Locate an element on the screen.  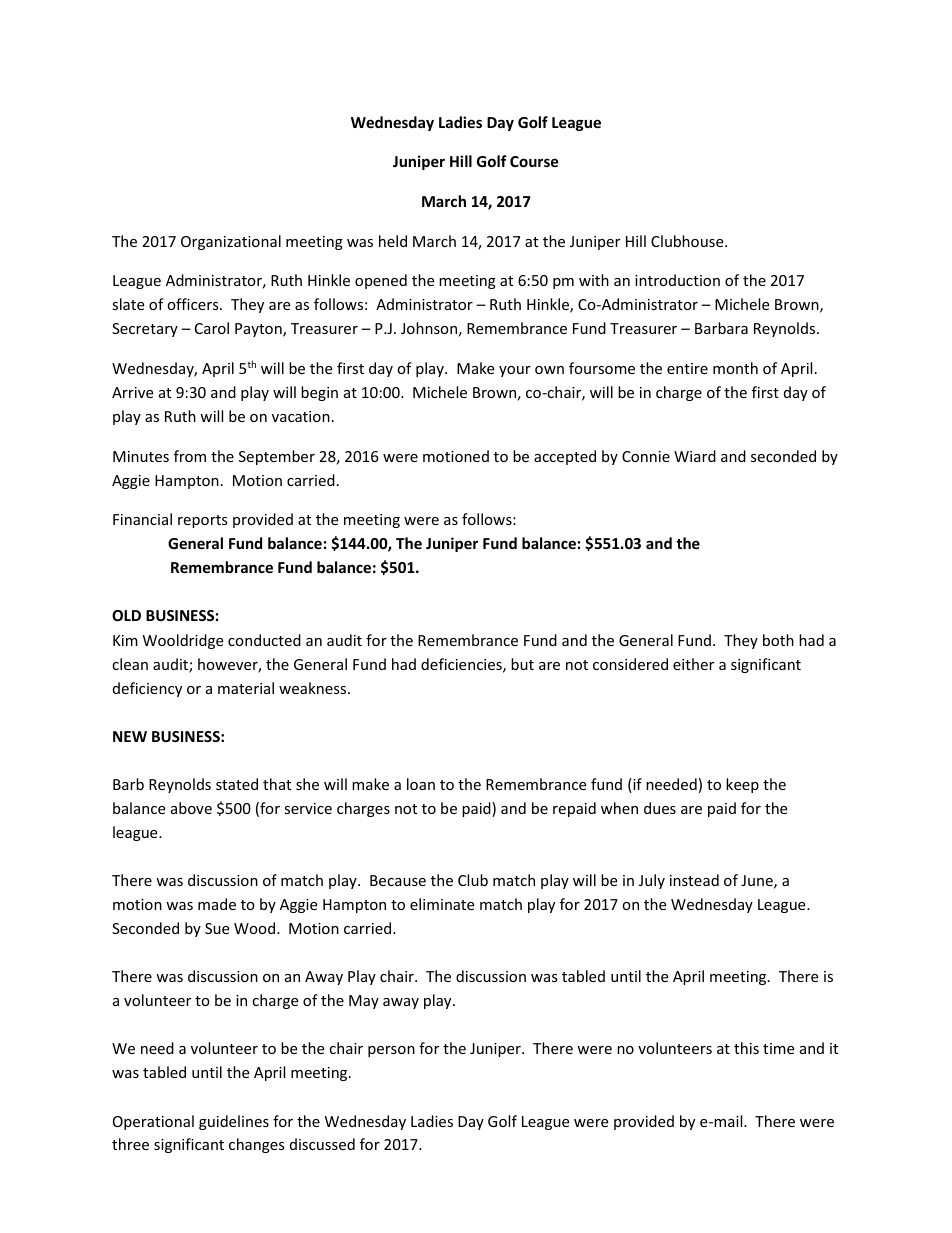
this is located at coordinates (746, 1048).
